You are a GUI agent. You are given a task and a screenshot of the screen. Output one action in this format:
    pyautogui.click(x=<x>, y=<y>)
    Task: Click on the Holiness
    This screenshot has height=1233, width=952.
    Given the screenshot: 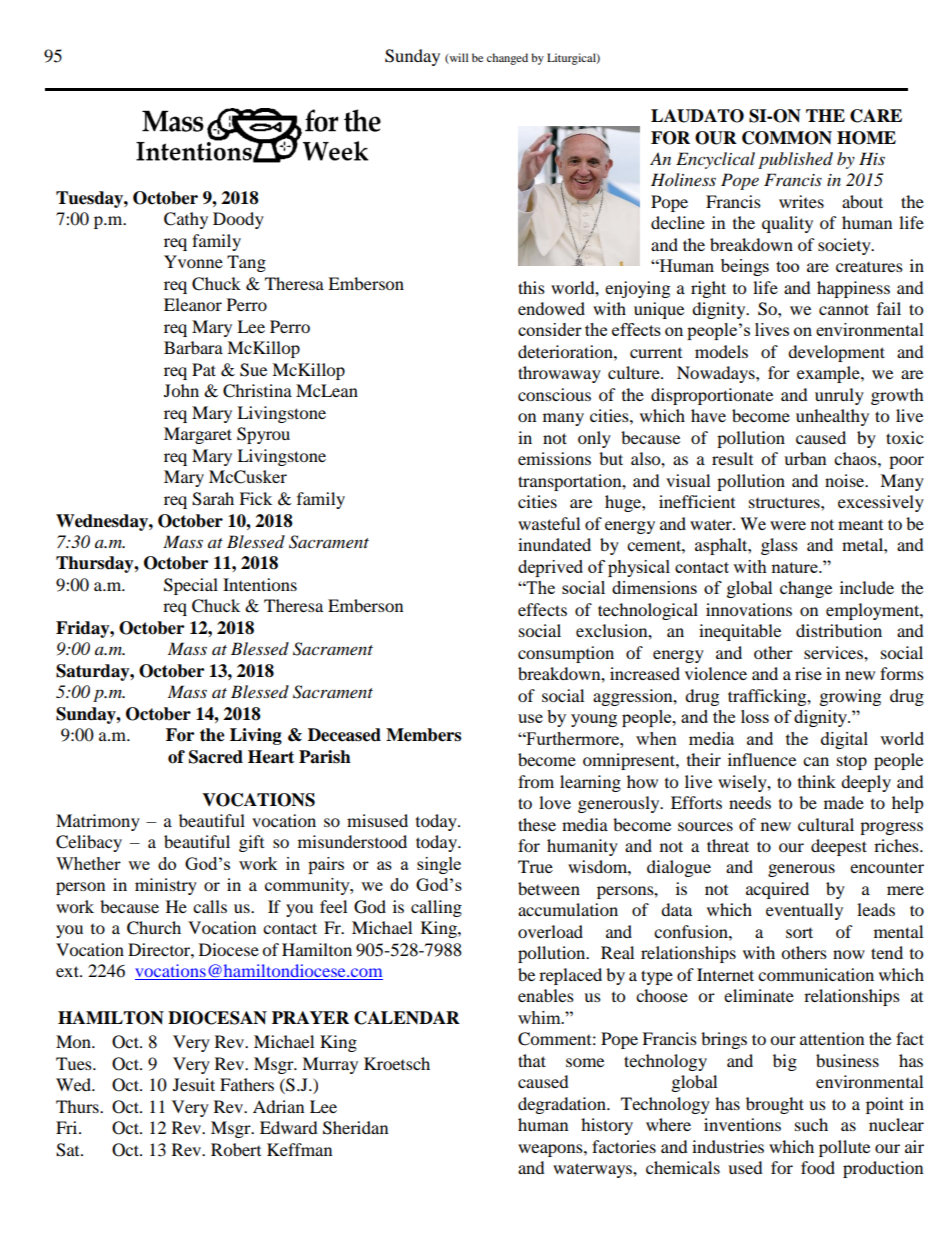 What is the action you would take?
    pyautogui.click(x=683, y=179)
